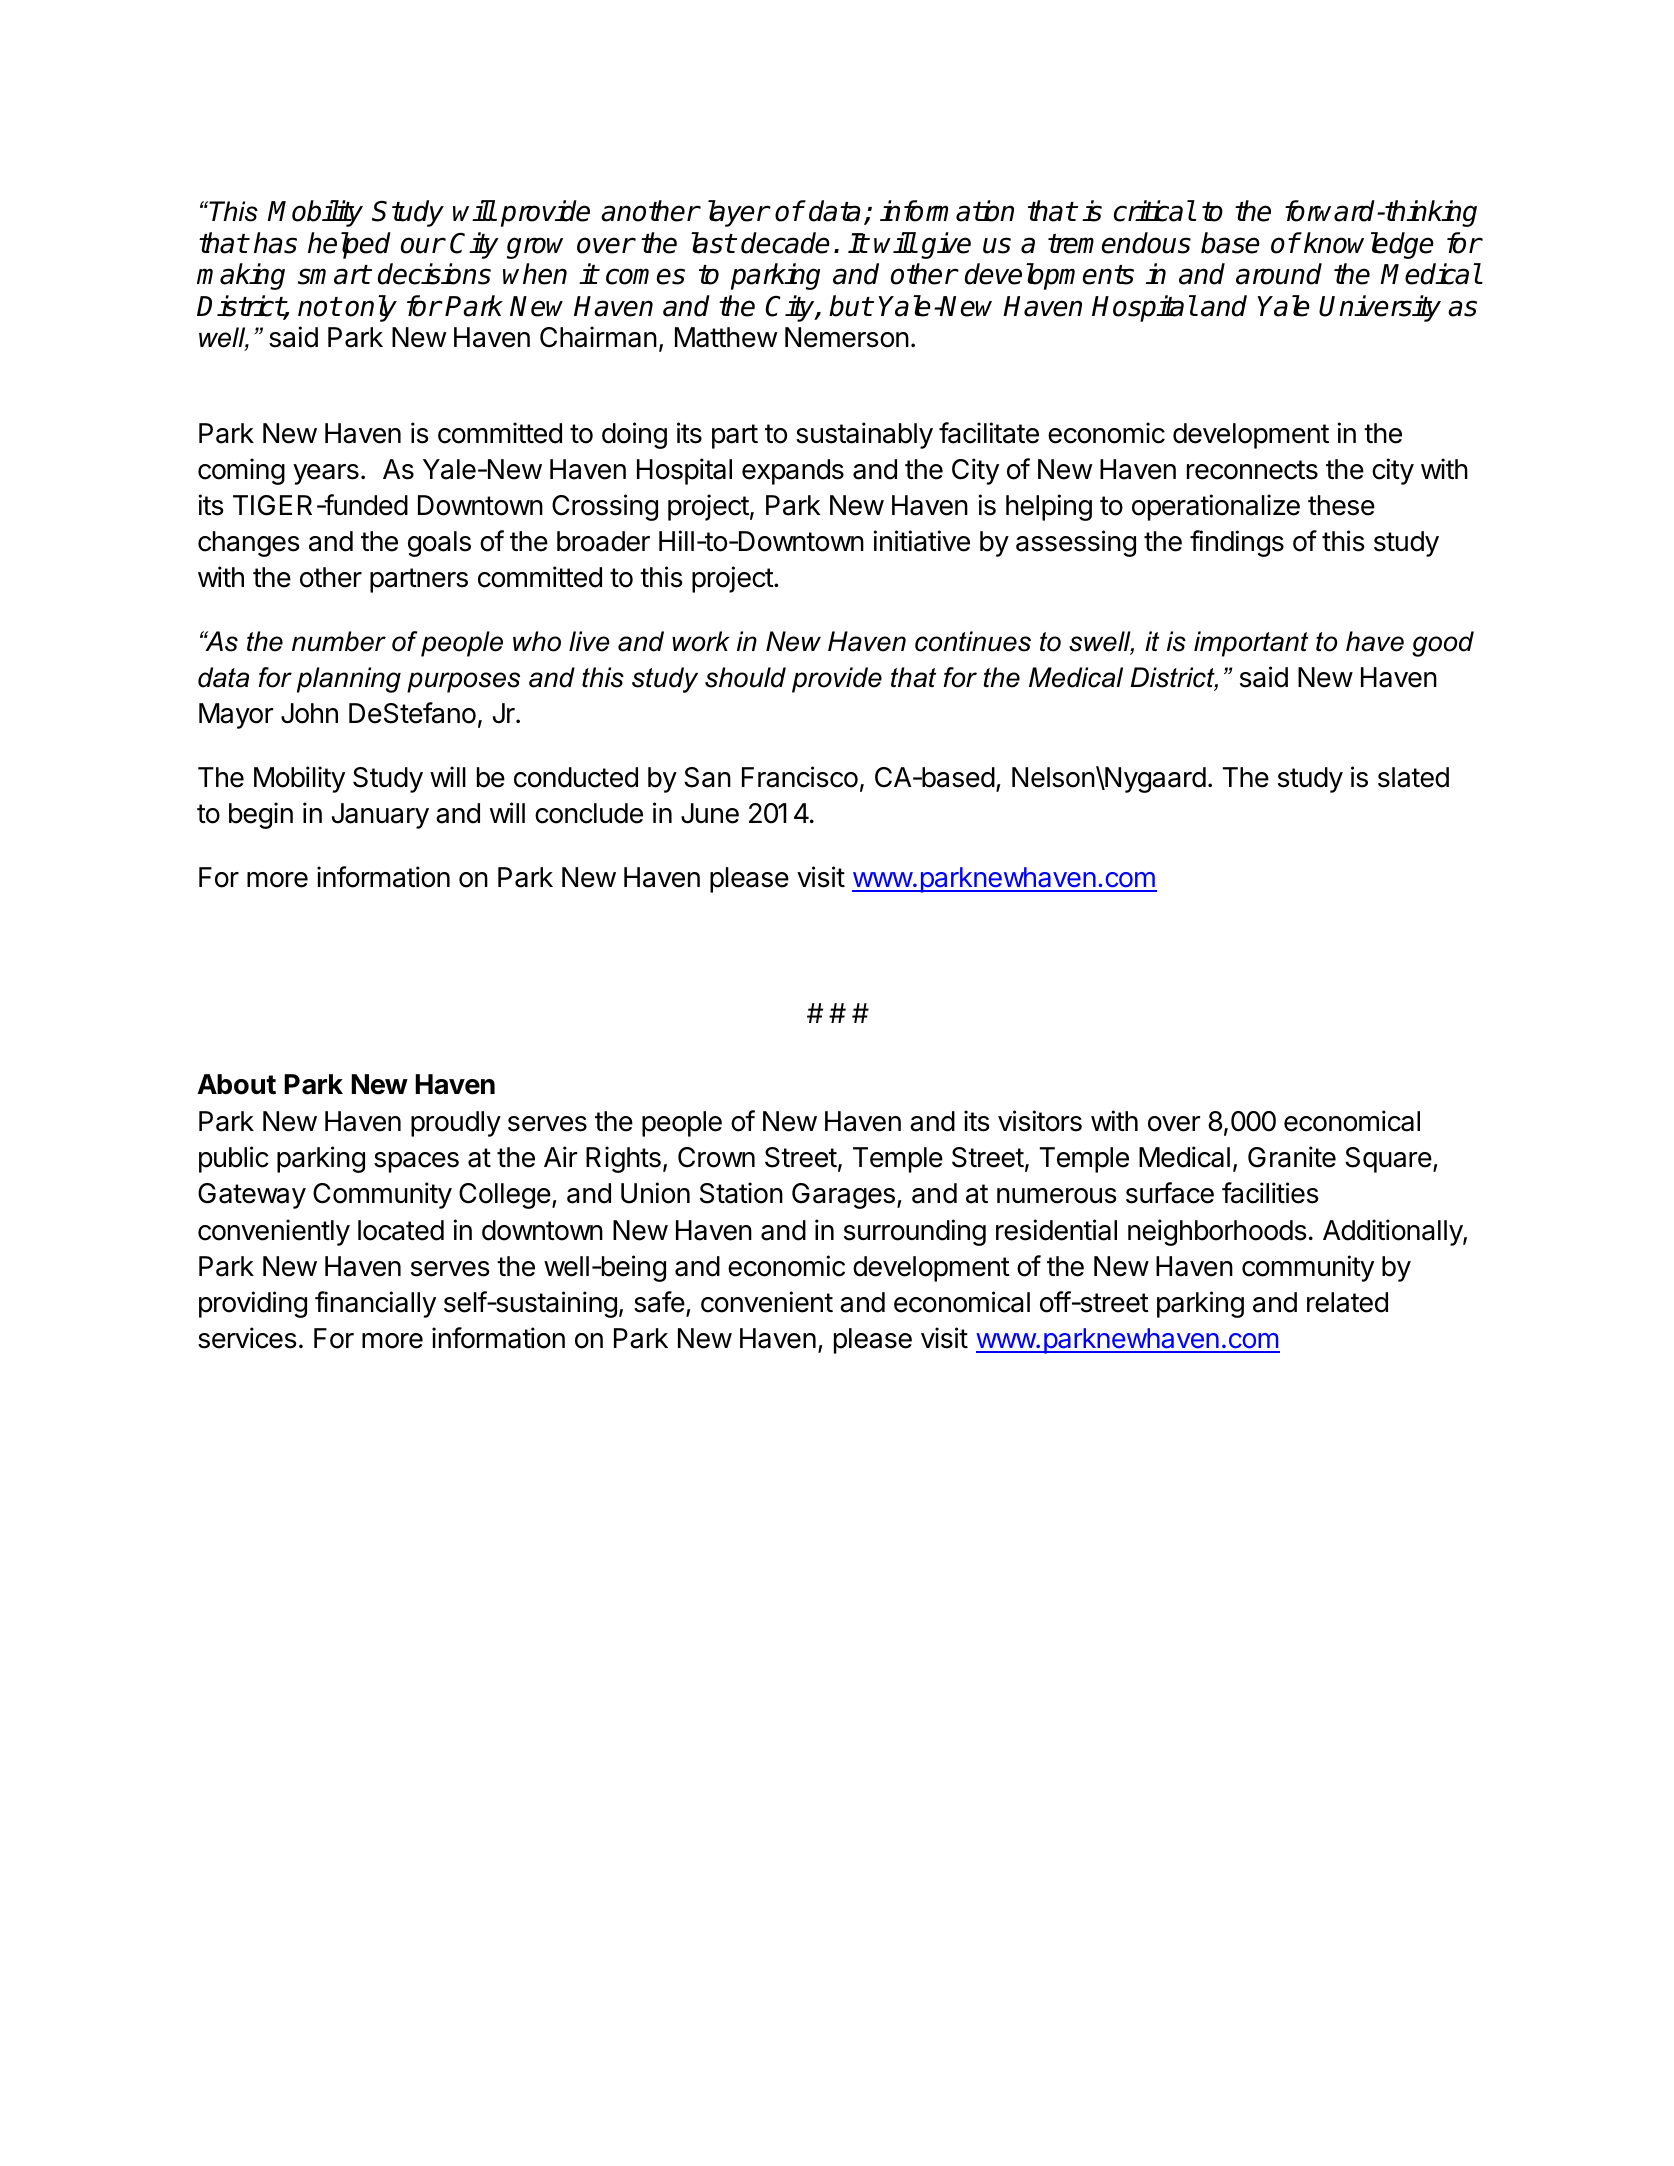 The height and width of the image is (2166, 1674). I want to click on expands, so click(793, 472).
